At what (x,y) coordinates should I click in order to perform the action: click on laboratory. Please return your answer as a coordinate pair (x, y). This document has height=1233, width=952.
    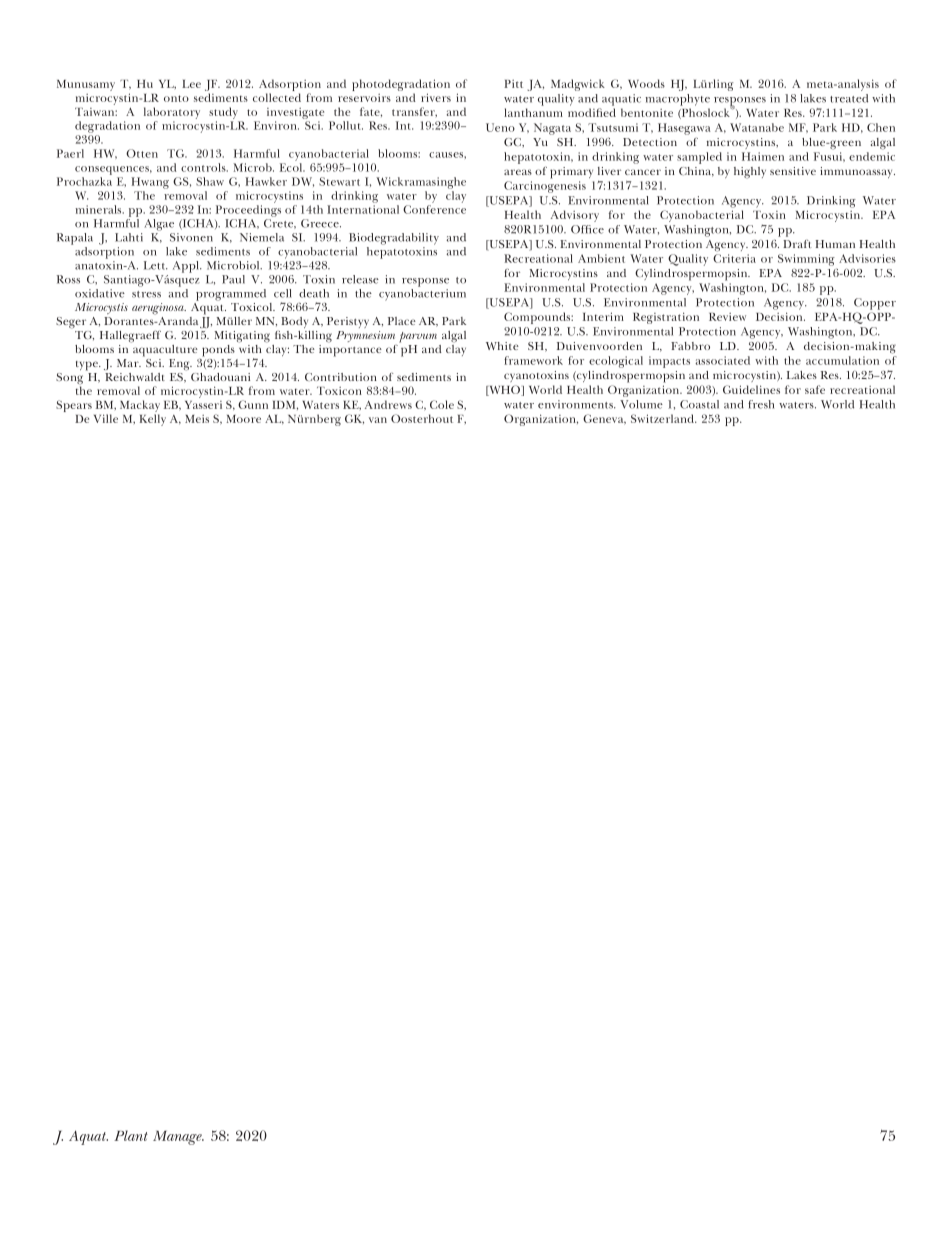
    Looking at the image, I should click on (172, 114).
